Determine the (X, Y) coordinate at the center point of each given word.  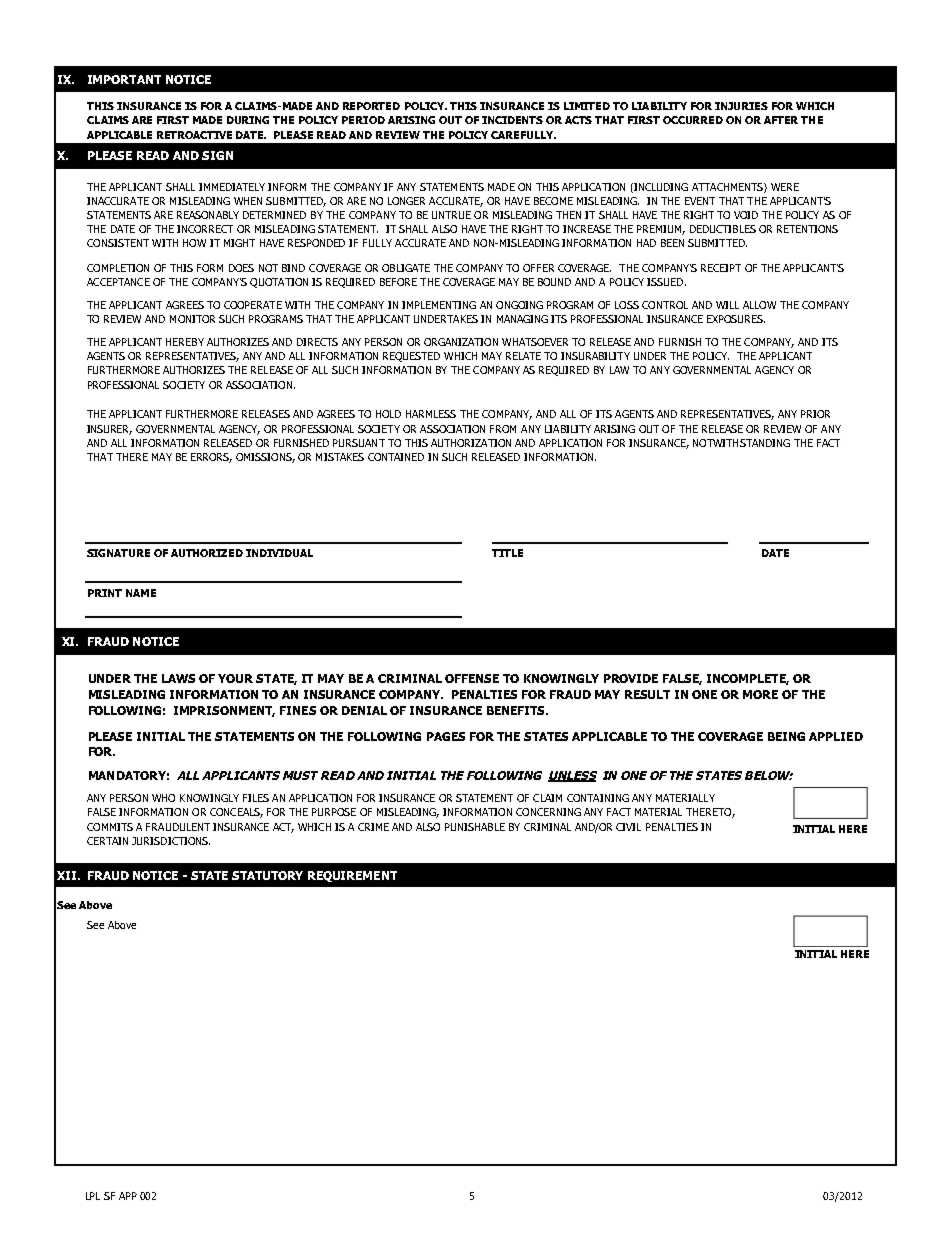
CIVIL (628, 827)
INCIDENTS (512, 120)
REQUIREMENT (352, 876)
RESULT (647, 694)
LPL (93, 1196)
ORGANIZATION (461, 342)
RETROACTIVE (194, 135)
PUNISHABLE (475, 827)
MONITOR (192, 319)
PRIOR (815, 414)
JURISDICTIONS (171, 841)
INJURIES (741, 106)
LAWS (178, 678)
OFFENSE (472, 678)
